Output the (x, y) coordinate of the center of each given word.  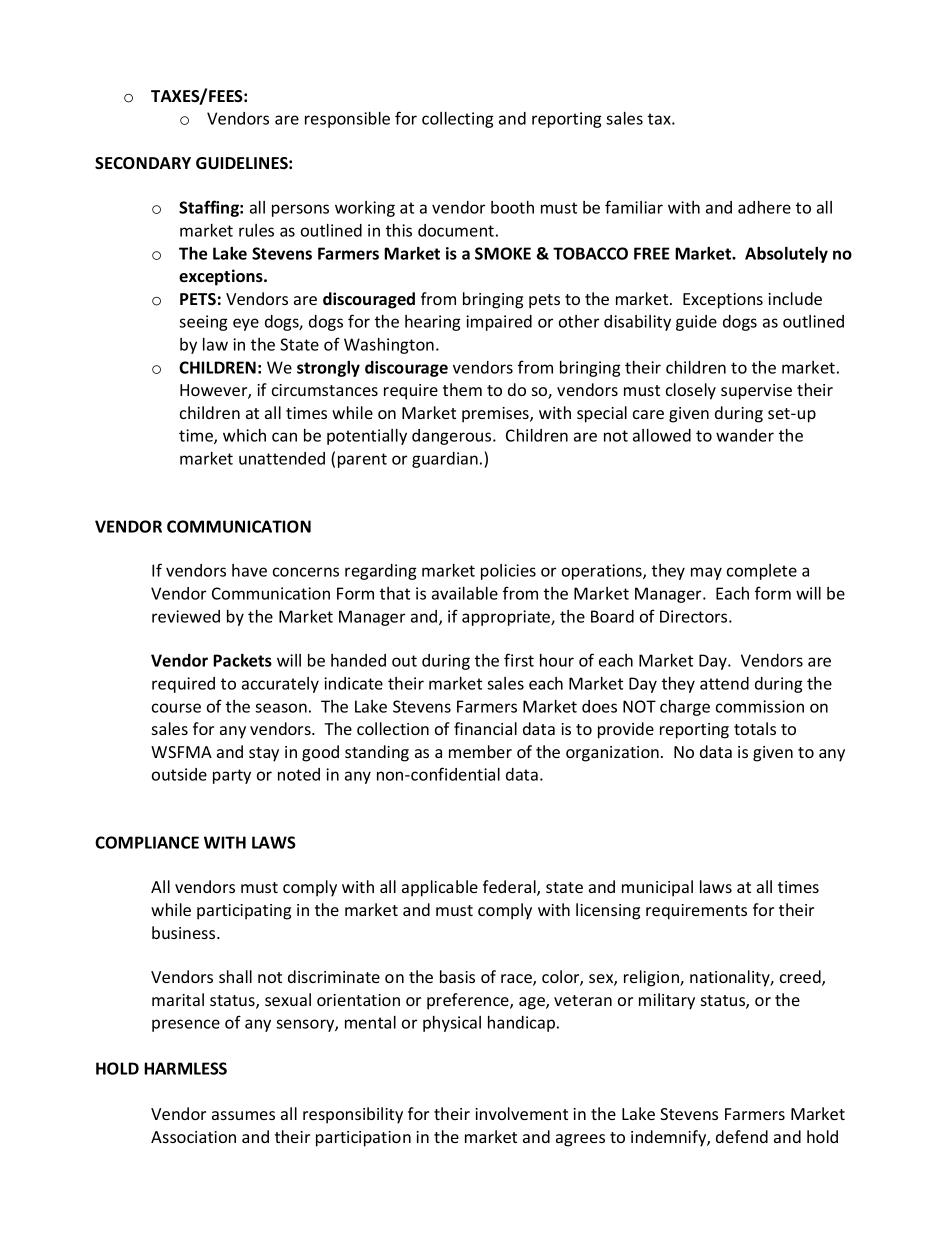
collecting (458, 120)
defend (742, 1136)
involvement (521, 1113)
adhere (764, 207)
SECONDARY (143, 163)
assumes (243, 1115)
